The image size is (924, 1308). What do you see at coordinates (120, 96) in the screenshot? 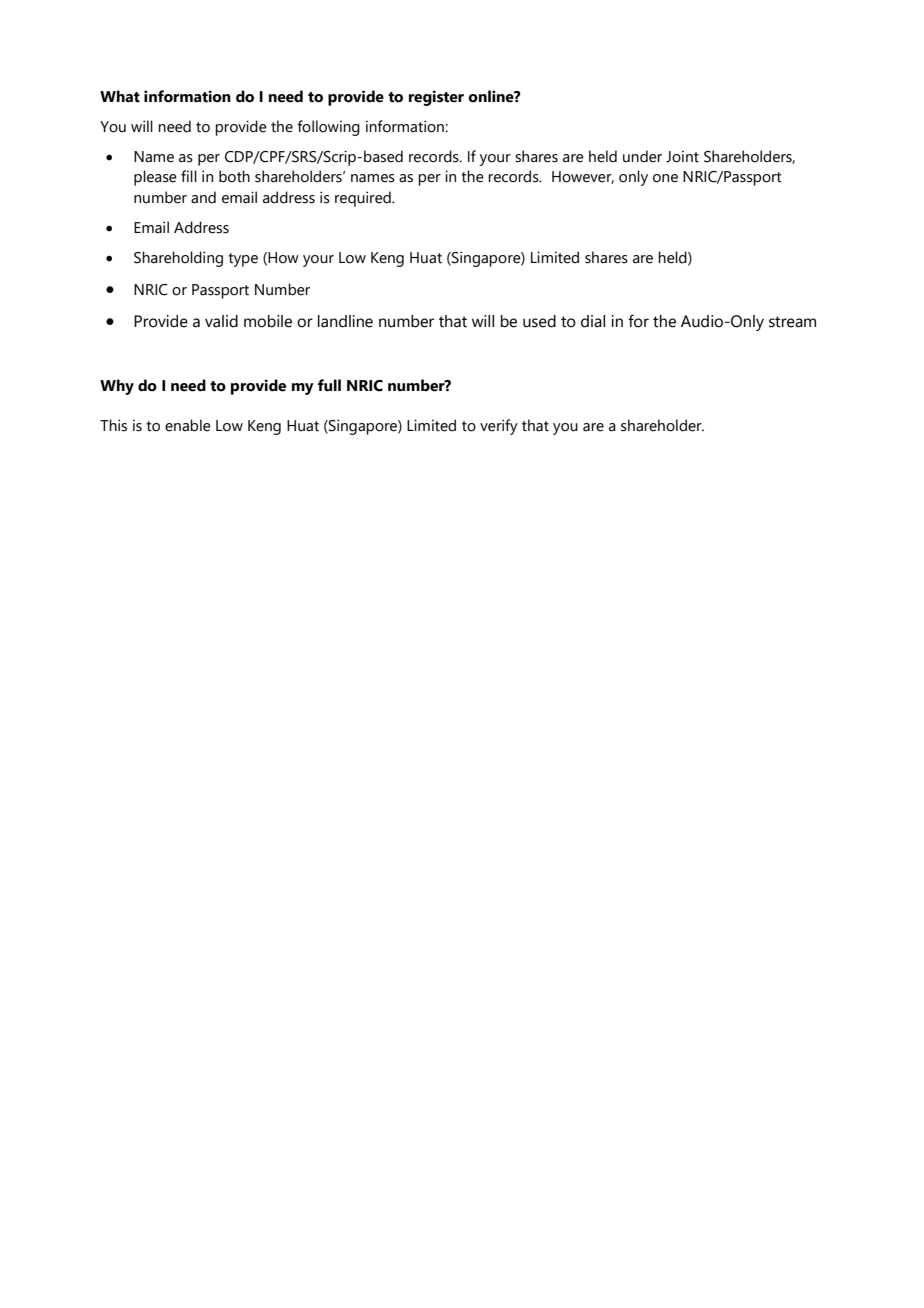
I see `What` at bounding box center [120, 96].
